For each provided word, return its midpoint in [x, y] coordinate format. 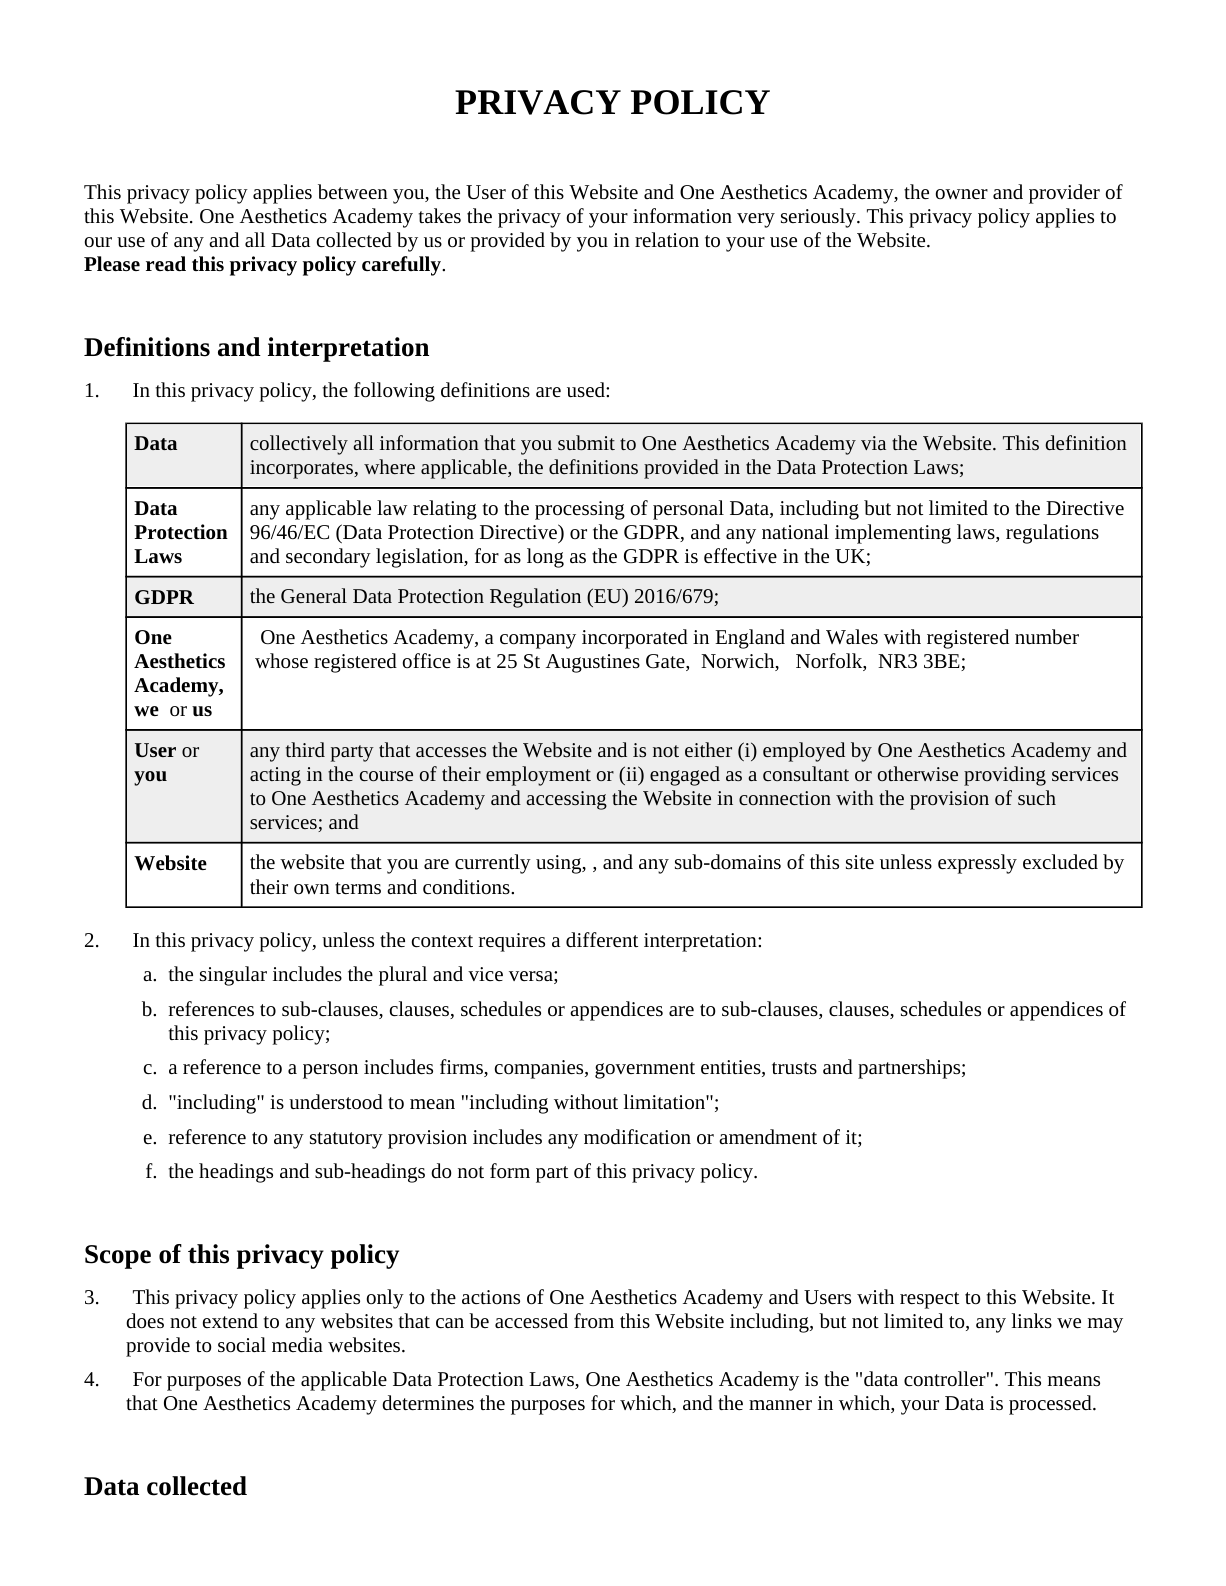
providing [1005, 776]
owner [962, 194]
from [594, 1320]
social [242, 1344]
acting [275, 776]
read [166, 263]
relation [667, 239]
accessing [566, 800]
